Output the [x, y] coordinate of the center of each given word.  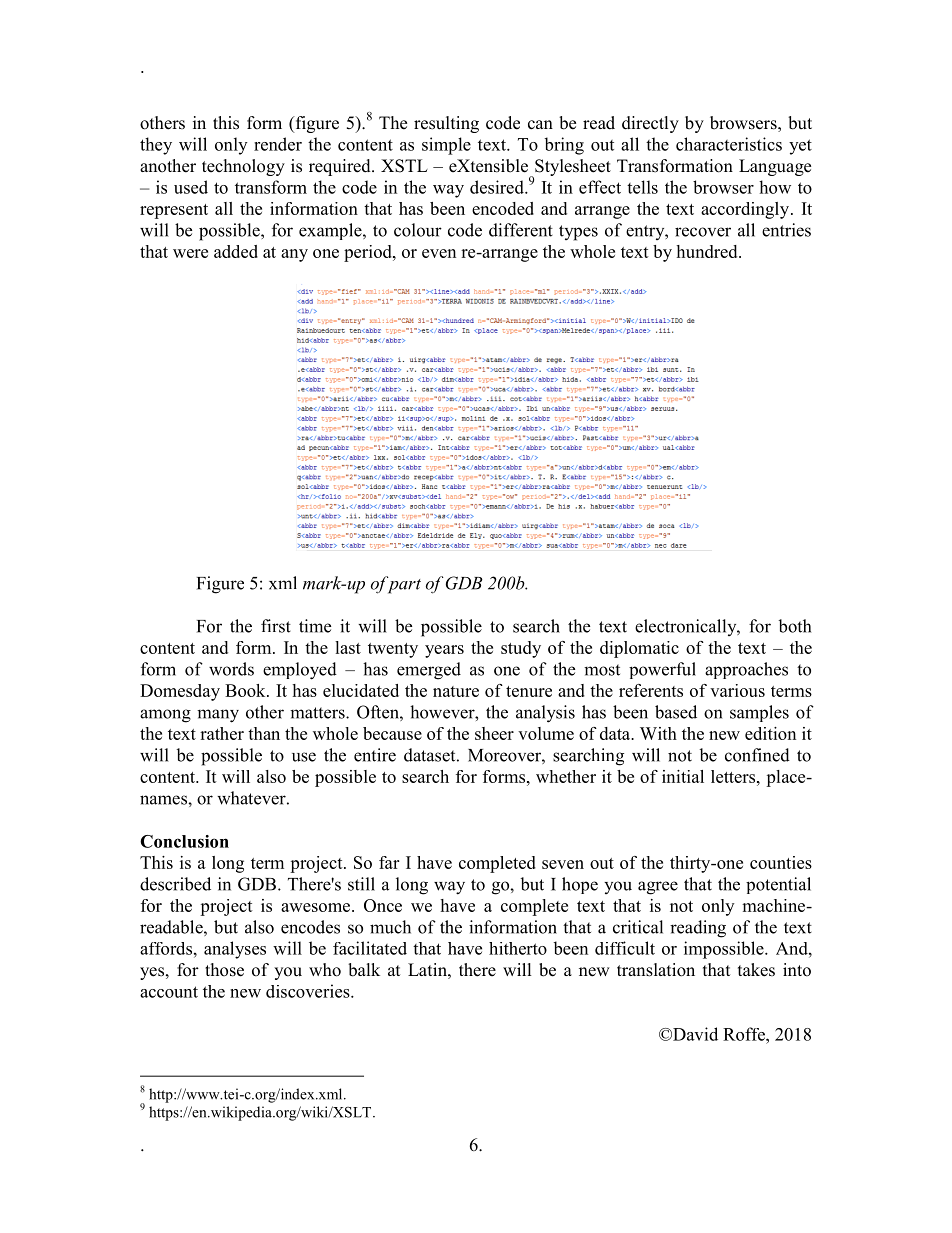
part [403, 585]
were [190, 253]
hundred [708, 251]
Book [246, 690]
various [737, 690]
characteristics [729, 144]
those [224, 970]
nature [456, 691]
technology [243, 167]
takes [756, 970]
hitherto [518, 948]
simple [446, 146]
